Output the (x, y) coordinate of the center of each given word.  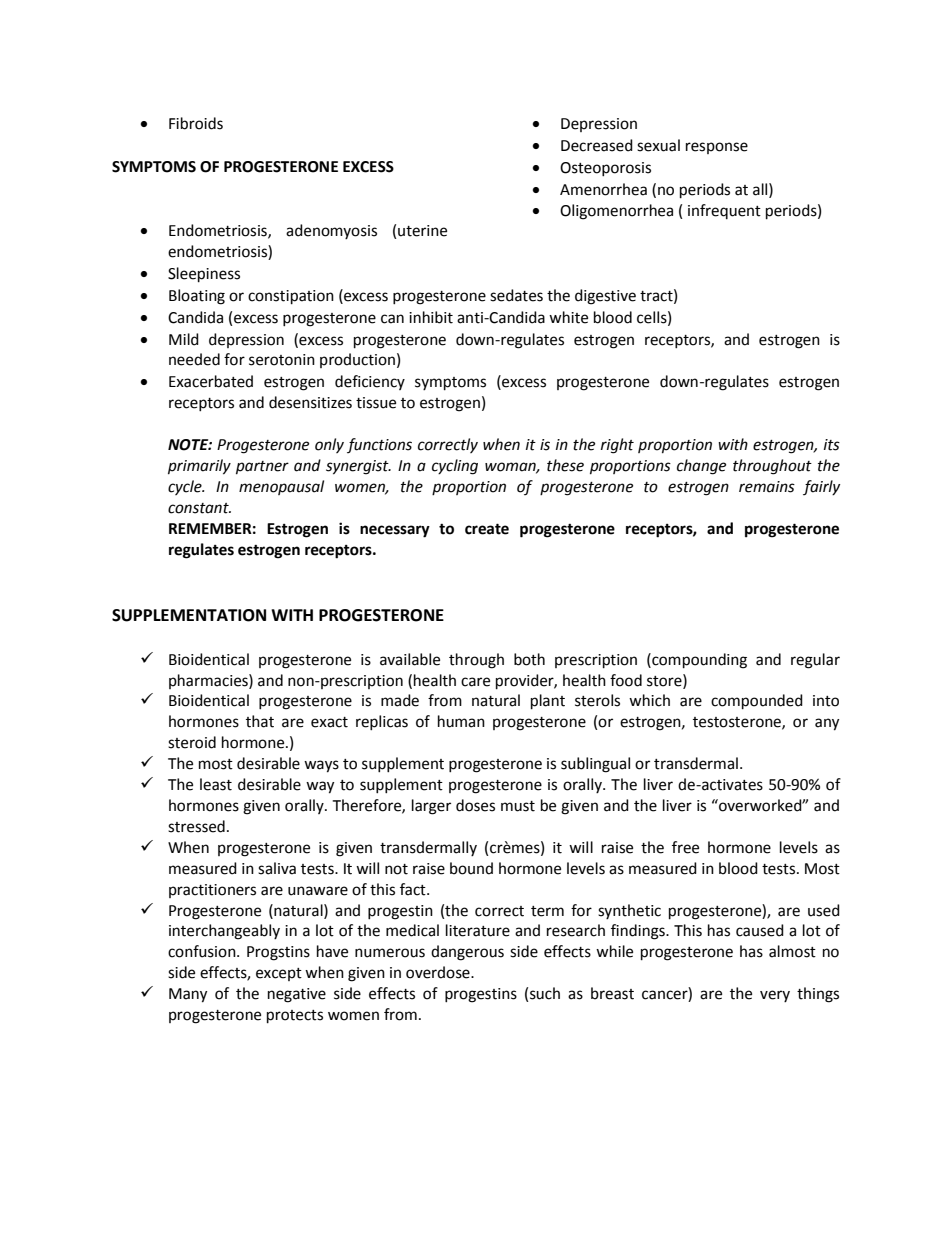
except (279, 974)
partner (262, 468)
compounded (757, 702)
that (260, 721)
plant (548, 702)
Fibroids (196, 123)
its (832, 445)
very (775, 996)
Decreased (597, 145)
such (545, 993)
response (717, 148)
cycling (455, 467)
